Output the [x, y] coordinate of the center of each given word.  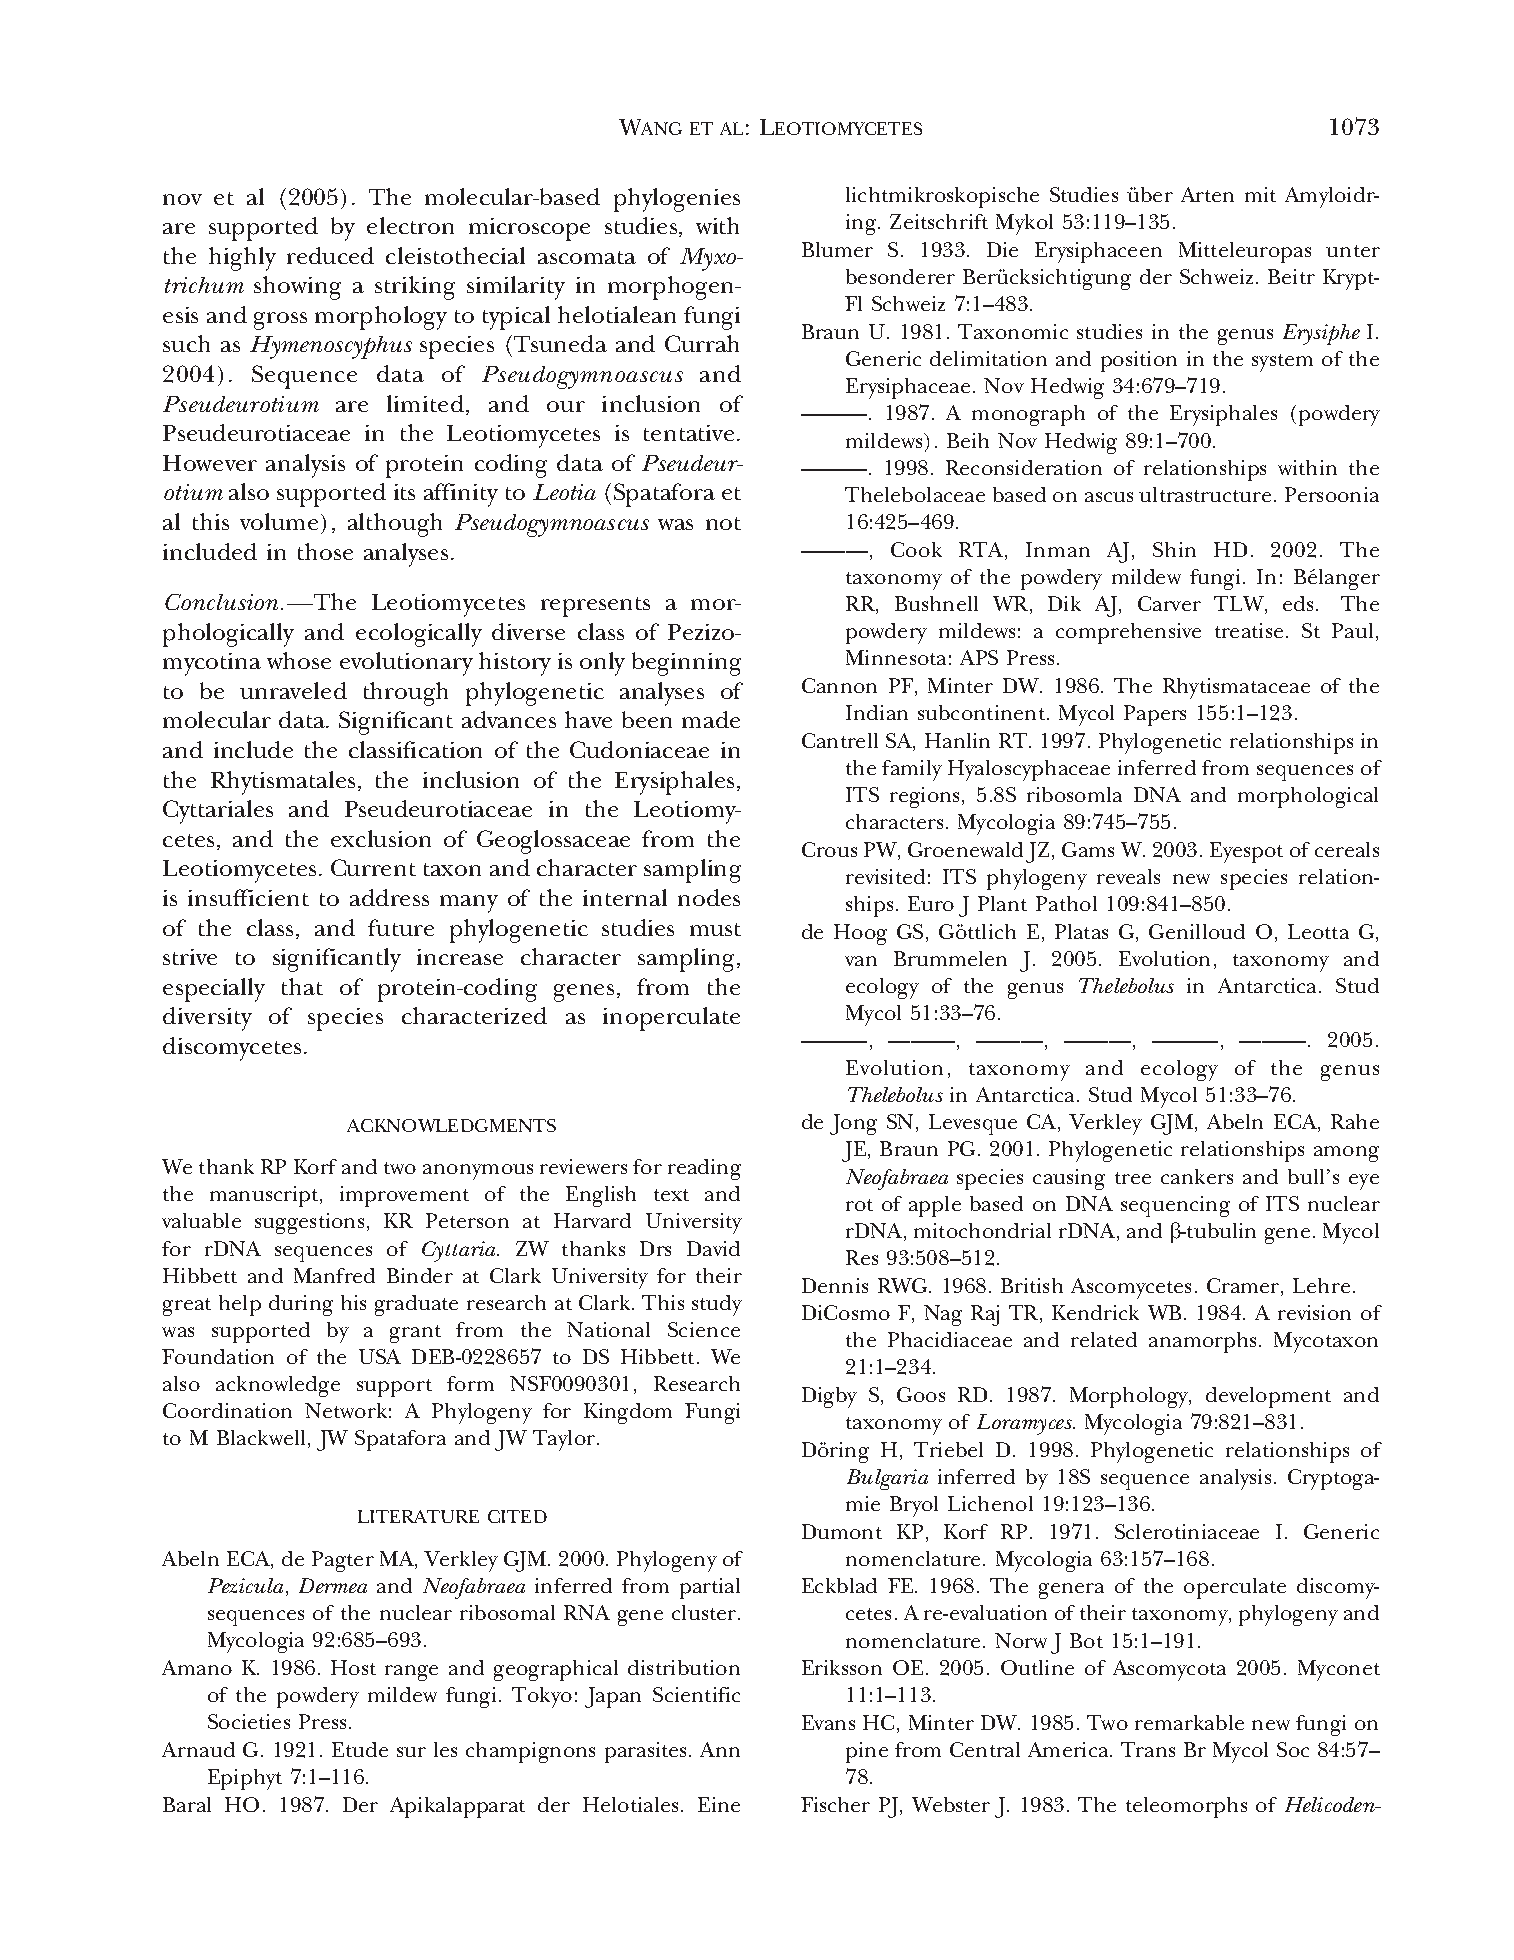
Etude [360, 1749]
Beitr [1291, 276]
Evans [828, 1722]
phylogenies [677, 200]
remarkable [1189, 1722]
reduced [330, 255]
